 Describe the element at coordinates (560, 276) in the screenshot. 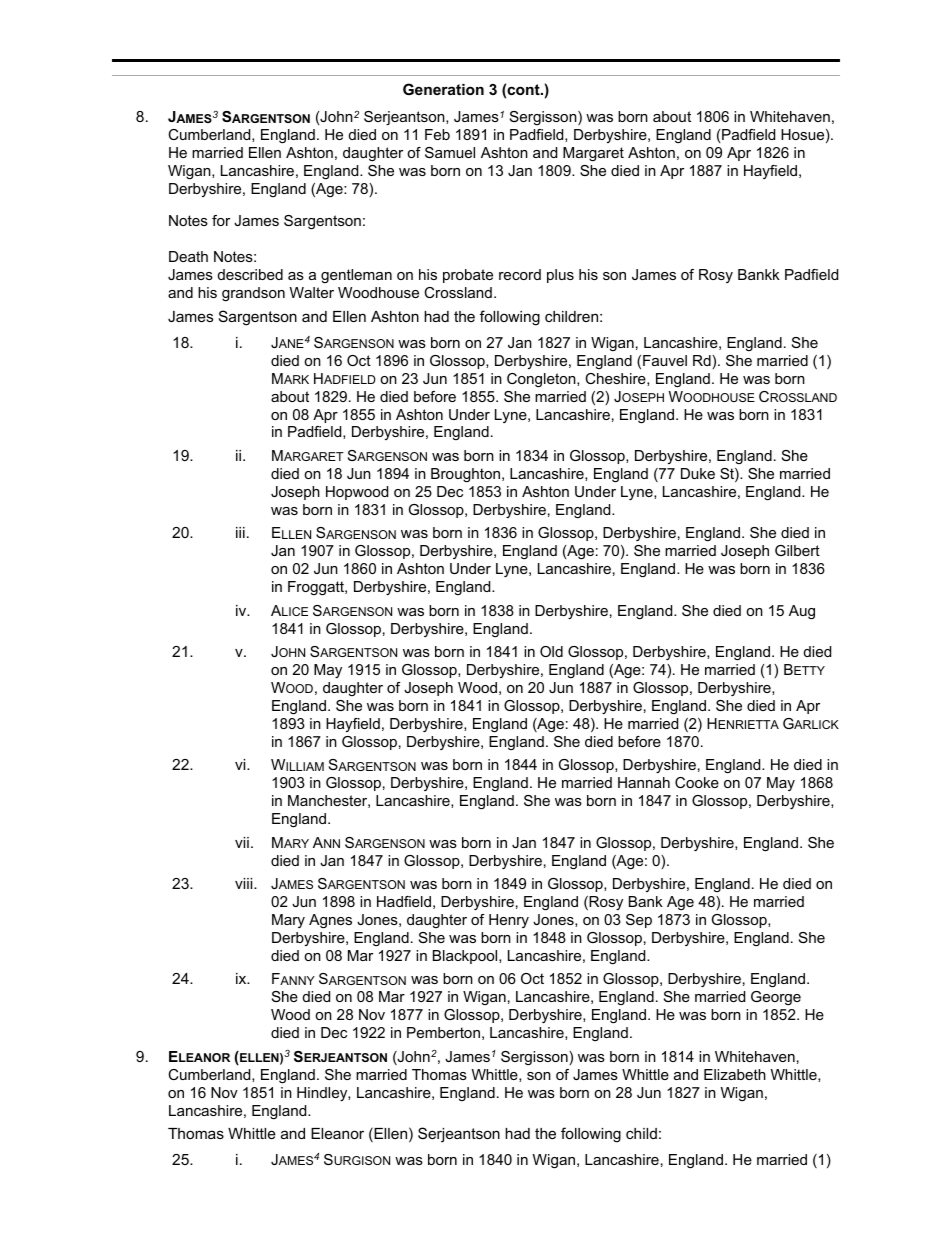

I see `plus` at that location.
